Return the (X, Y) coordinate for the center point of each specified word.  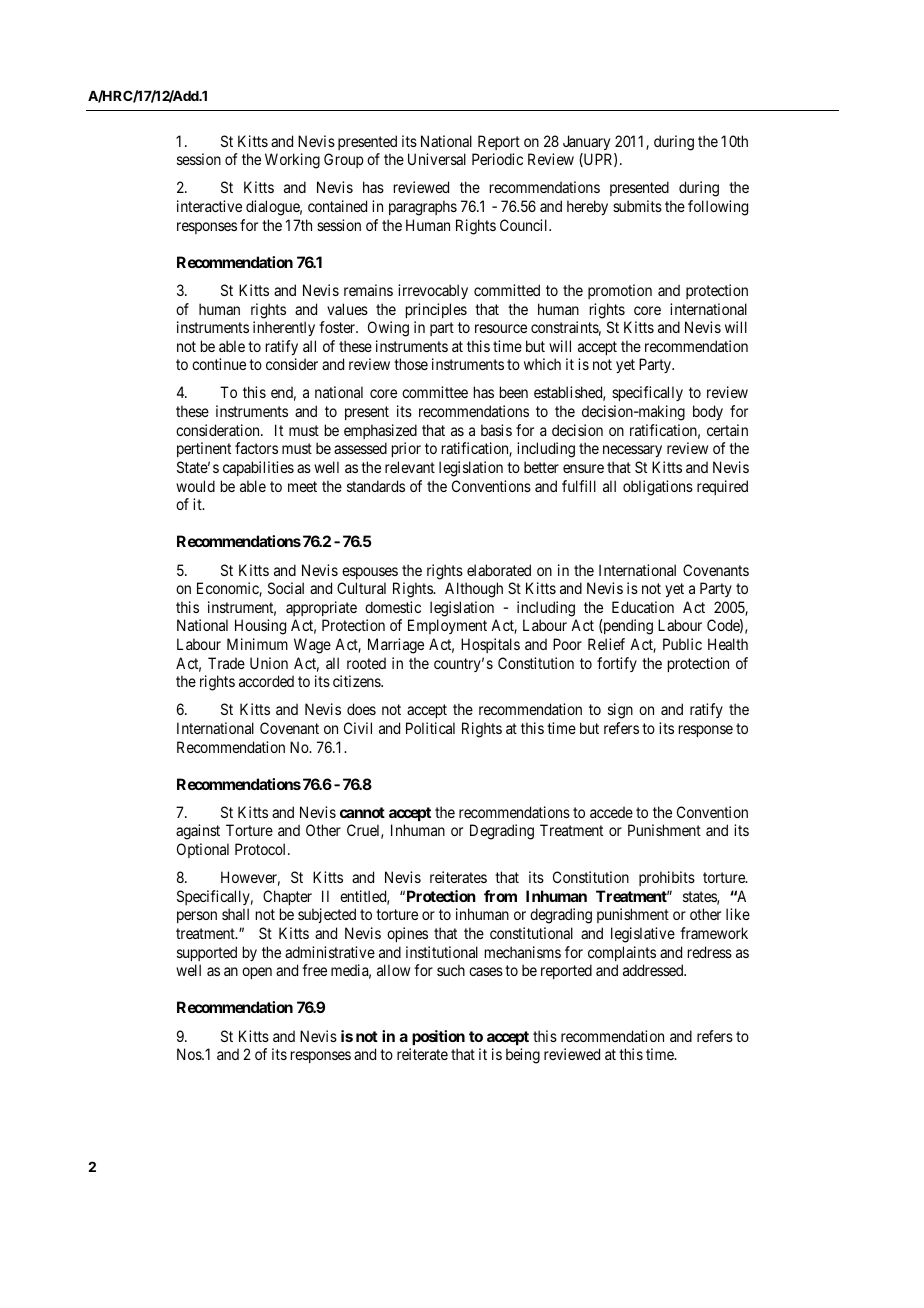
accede (611, 812)
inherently (284, 328)
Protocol (262, 849)
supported (207, 953)
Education (643, 607)
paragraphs (423, 208)
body (708, 412)
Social (286, 588)
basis (496, 430)
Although (474, 590)
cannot (362, 812)
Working (292, 161)
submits (637, 206)
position (438, 1037)
